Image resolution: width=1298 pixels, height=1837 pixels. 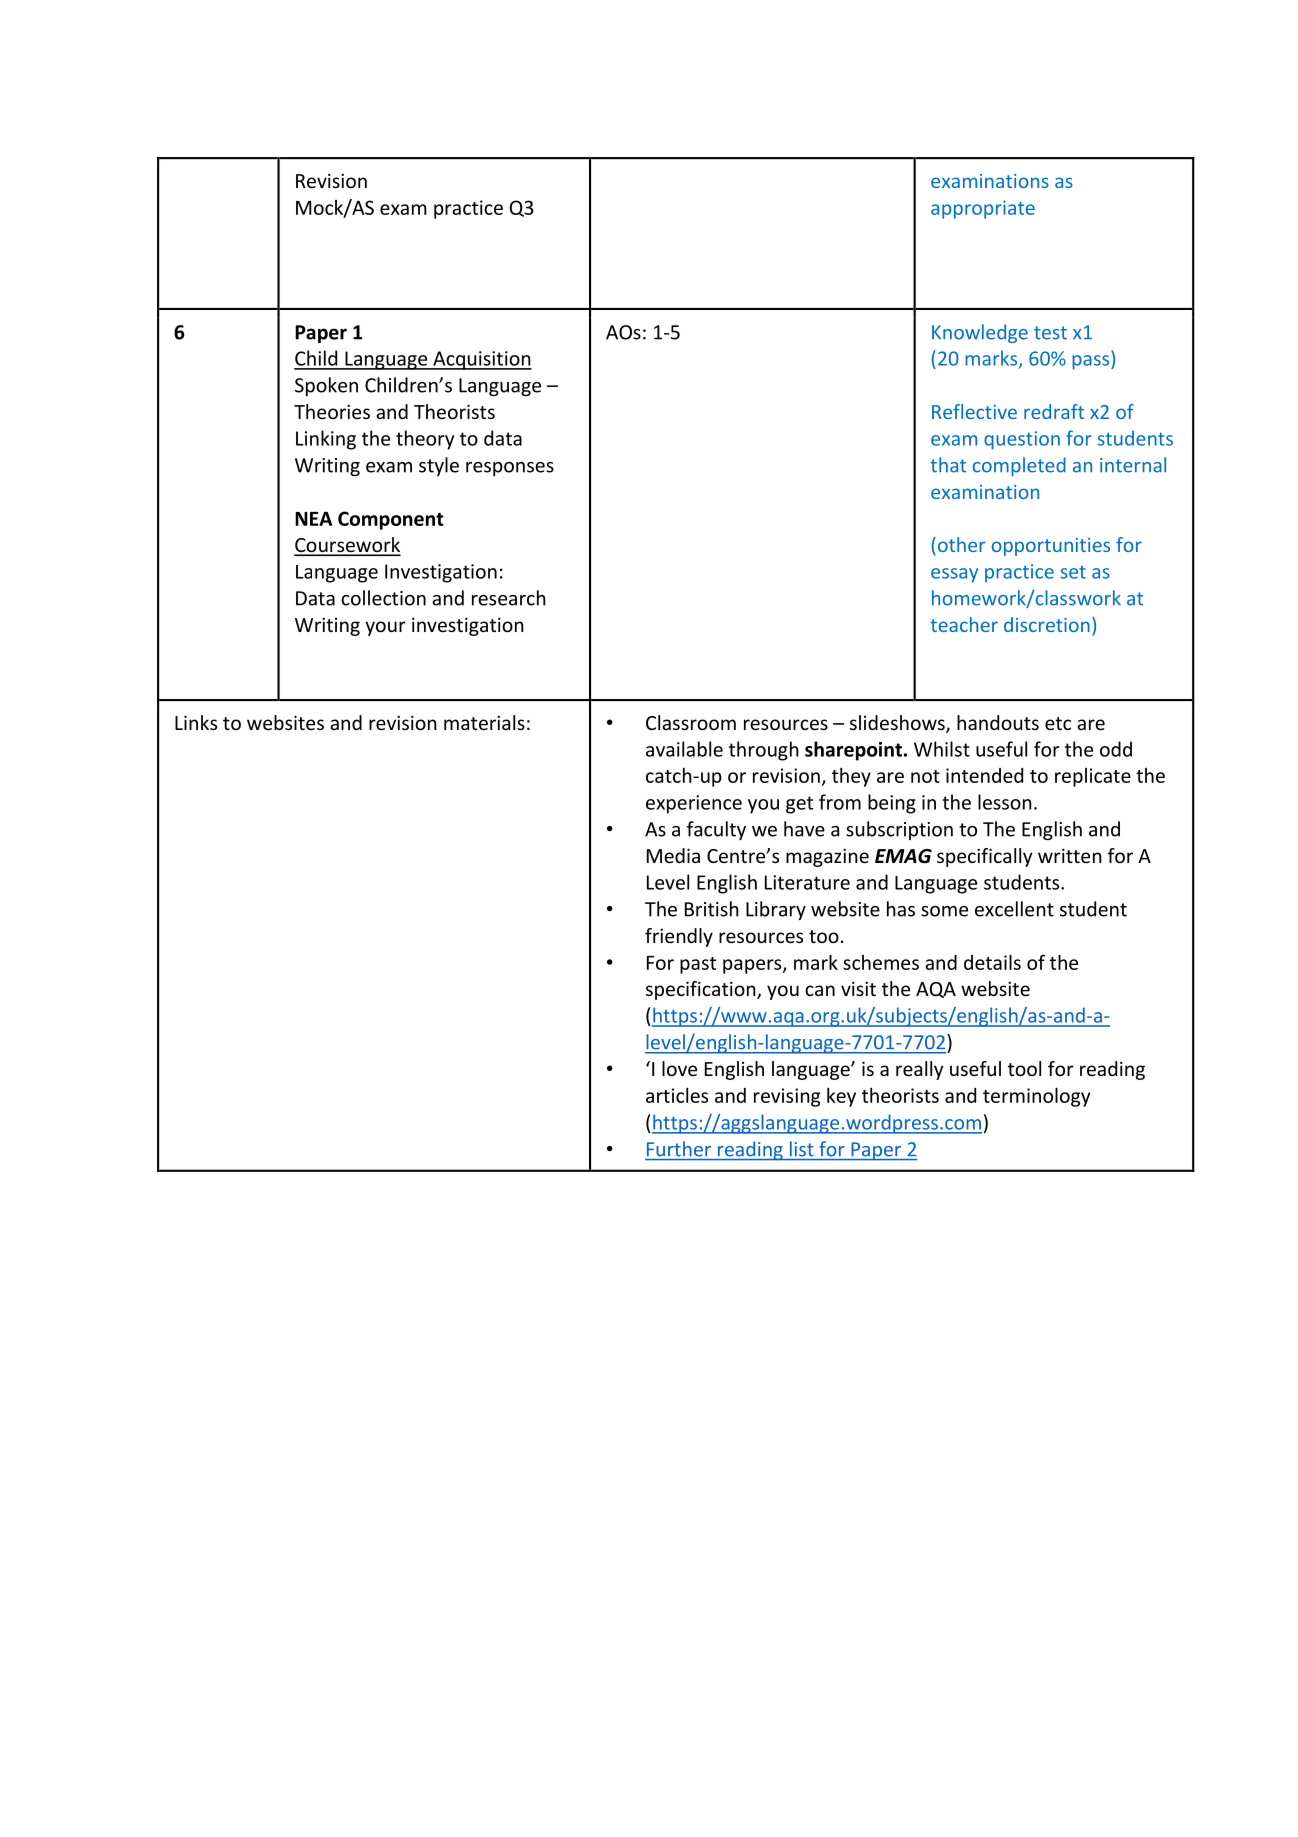 I want to click on appropriate, so click(x=983, y=209).
